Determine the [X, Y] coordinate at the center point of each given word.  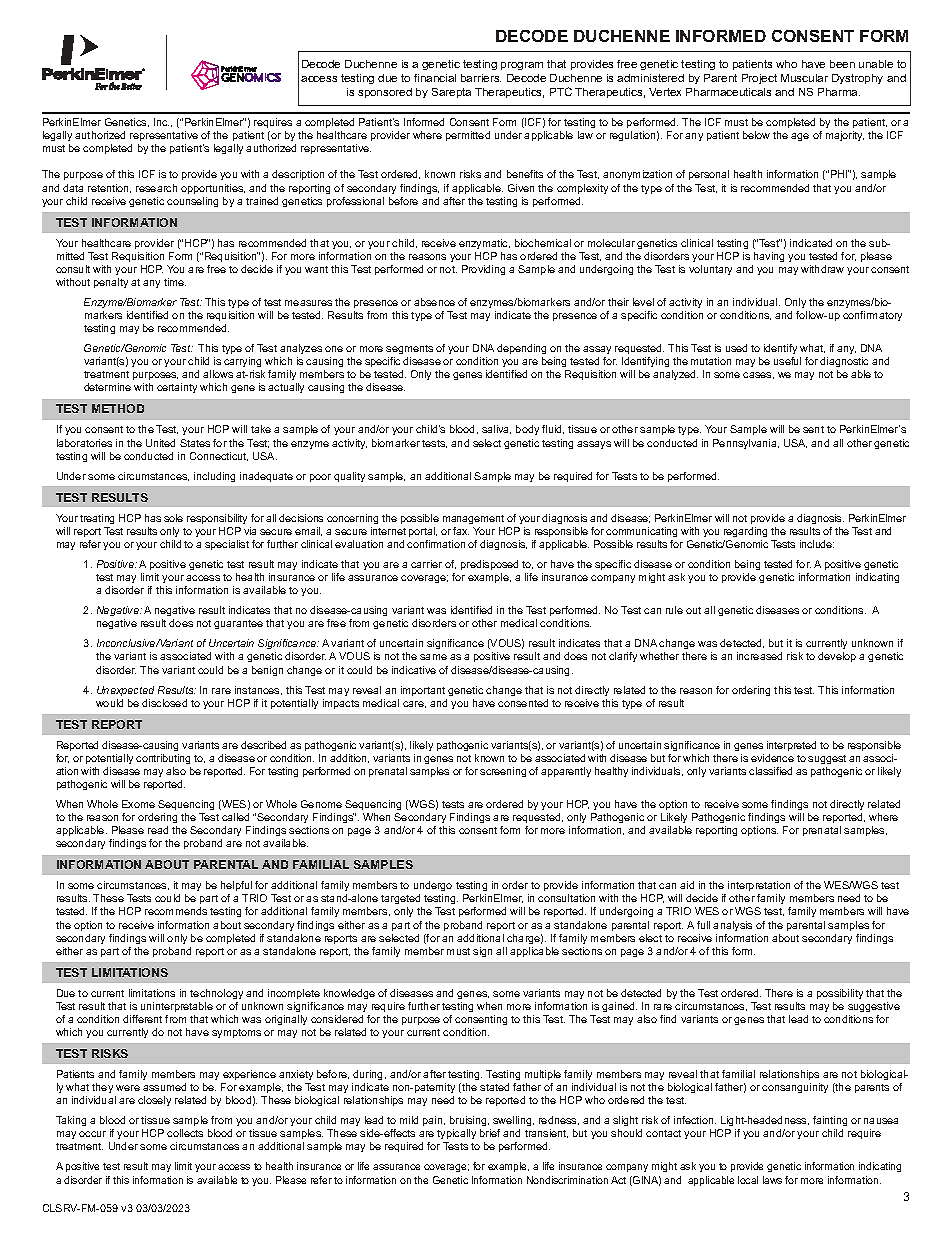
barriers [481, 78]
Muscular [804, 78]
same [433, 657]
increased [759, 656]
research [156, 188]
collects [185, 1133]
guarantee [238, 624]
